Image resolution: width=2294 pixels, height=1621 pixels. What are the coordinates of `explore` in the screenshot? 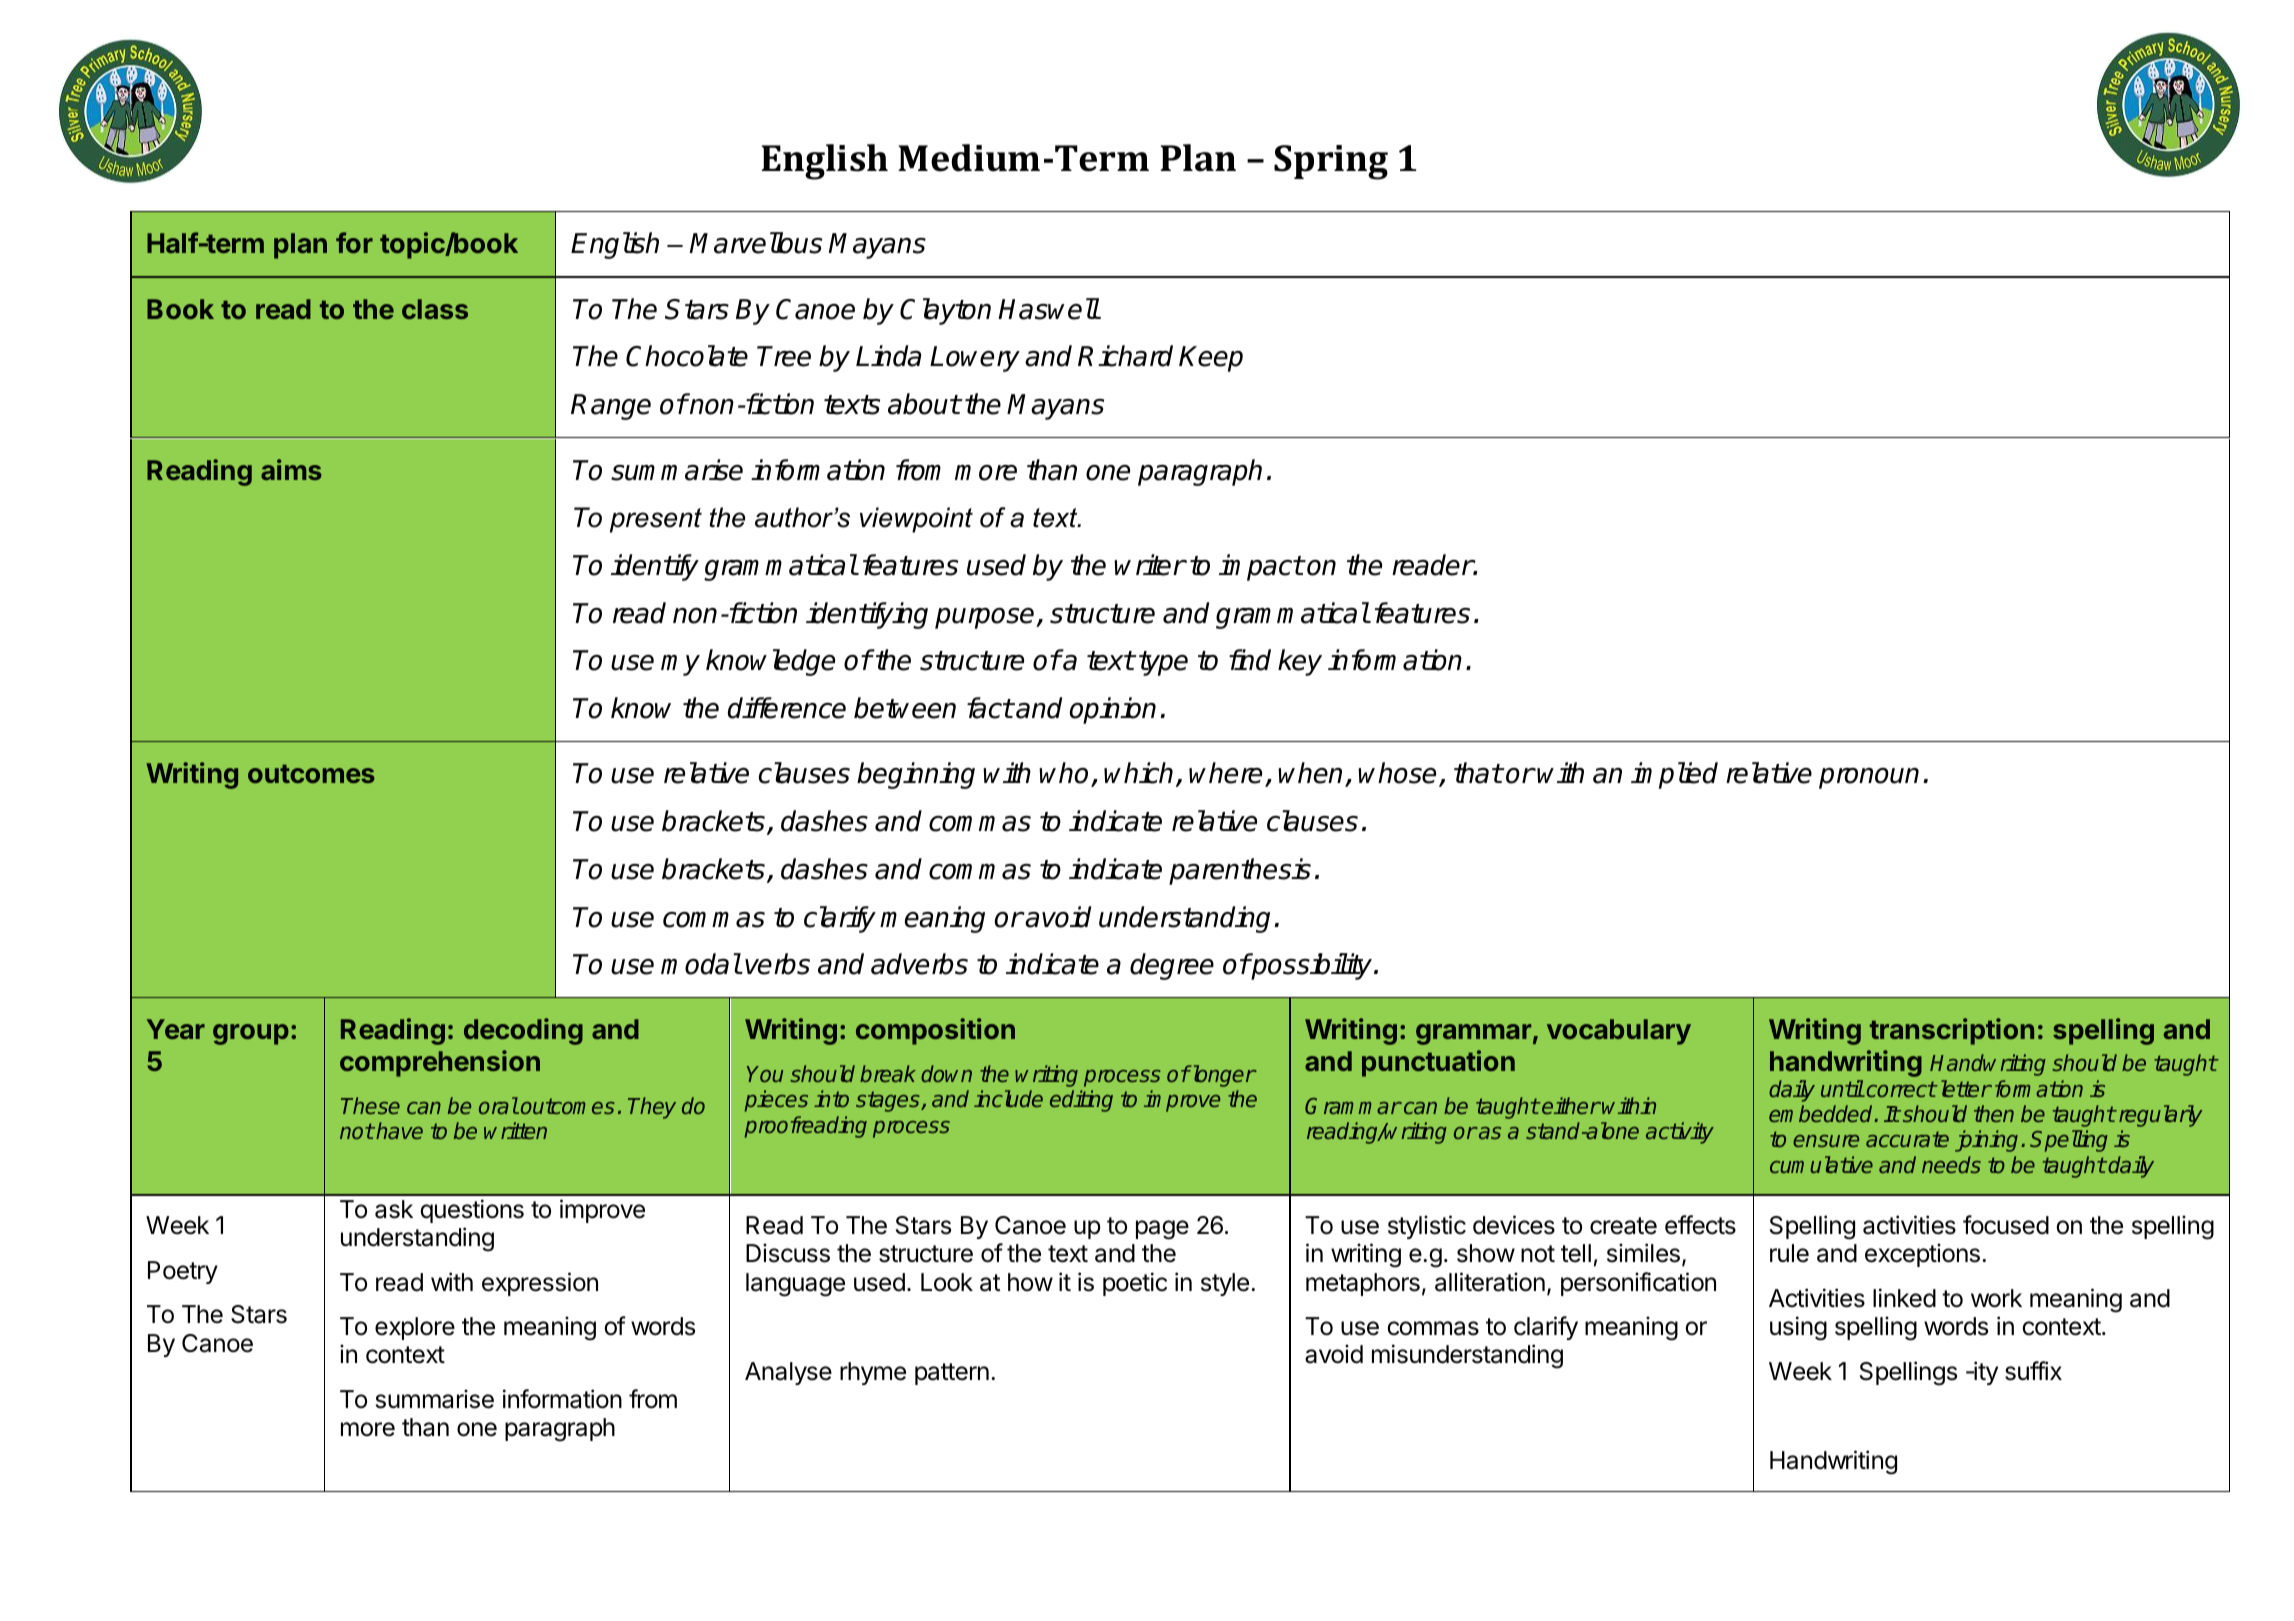 It's located at (415, 1328).
